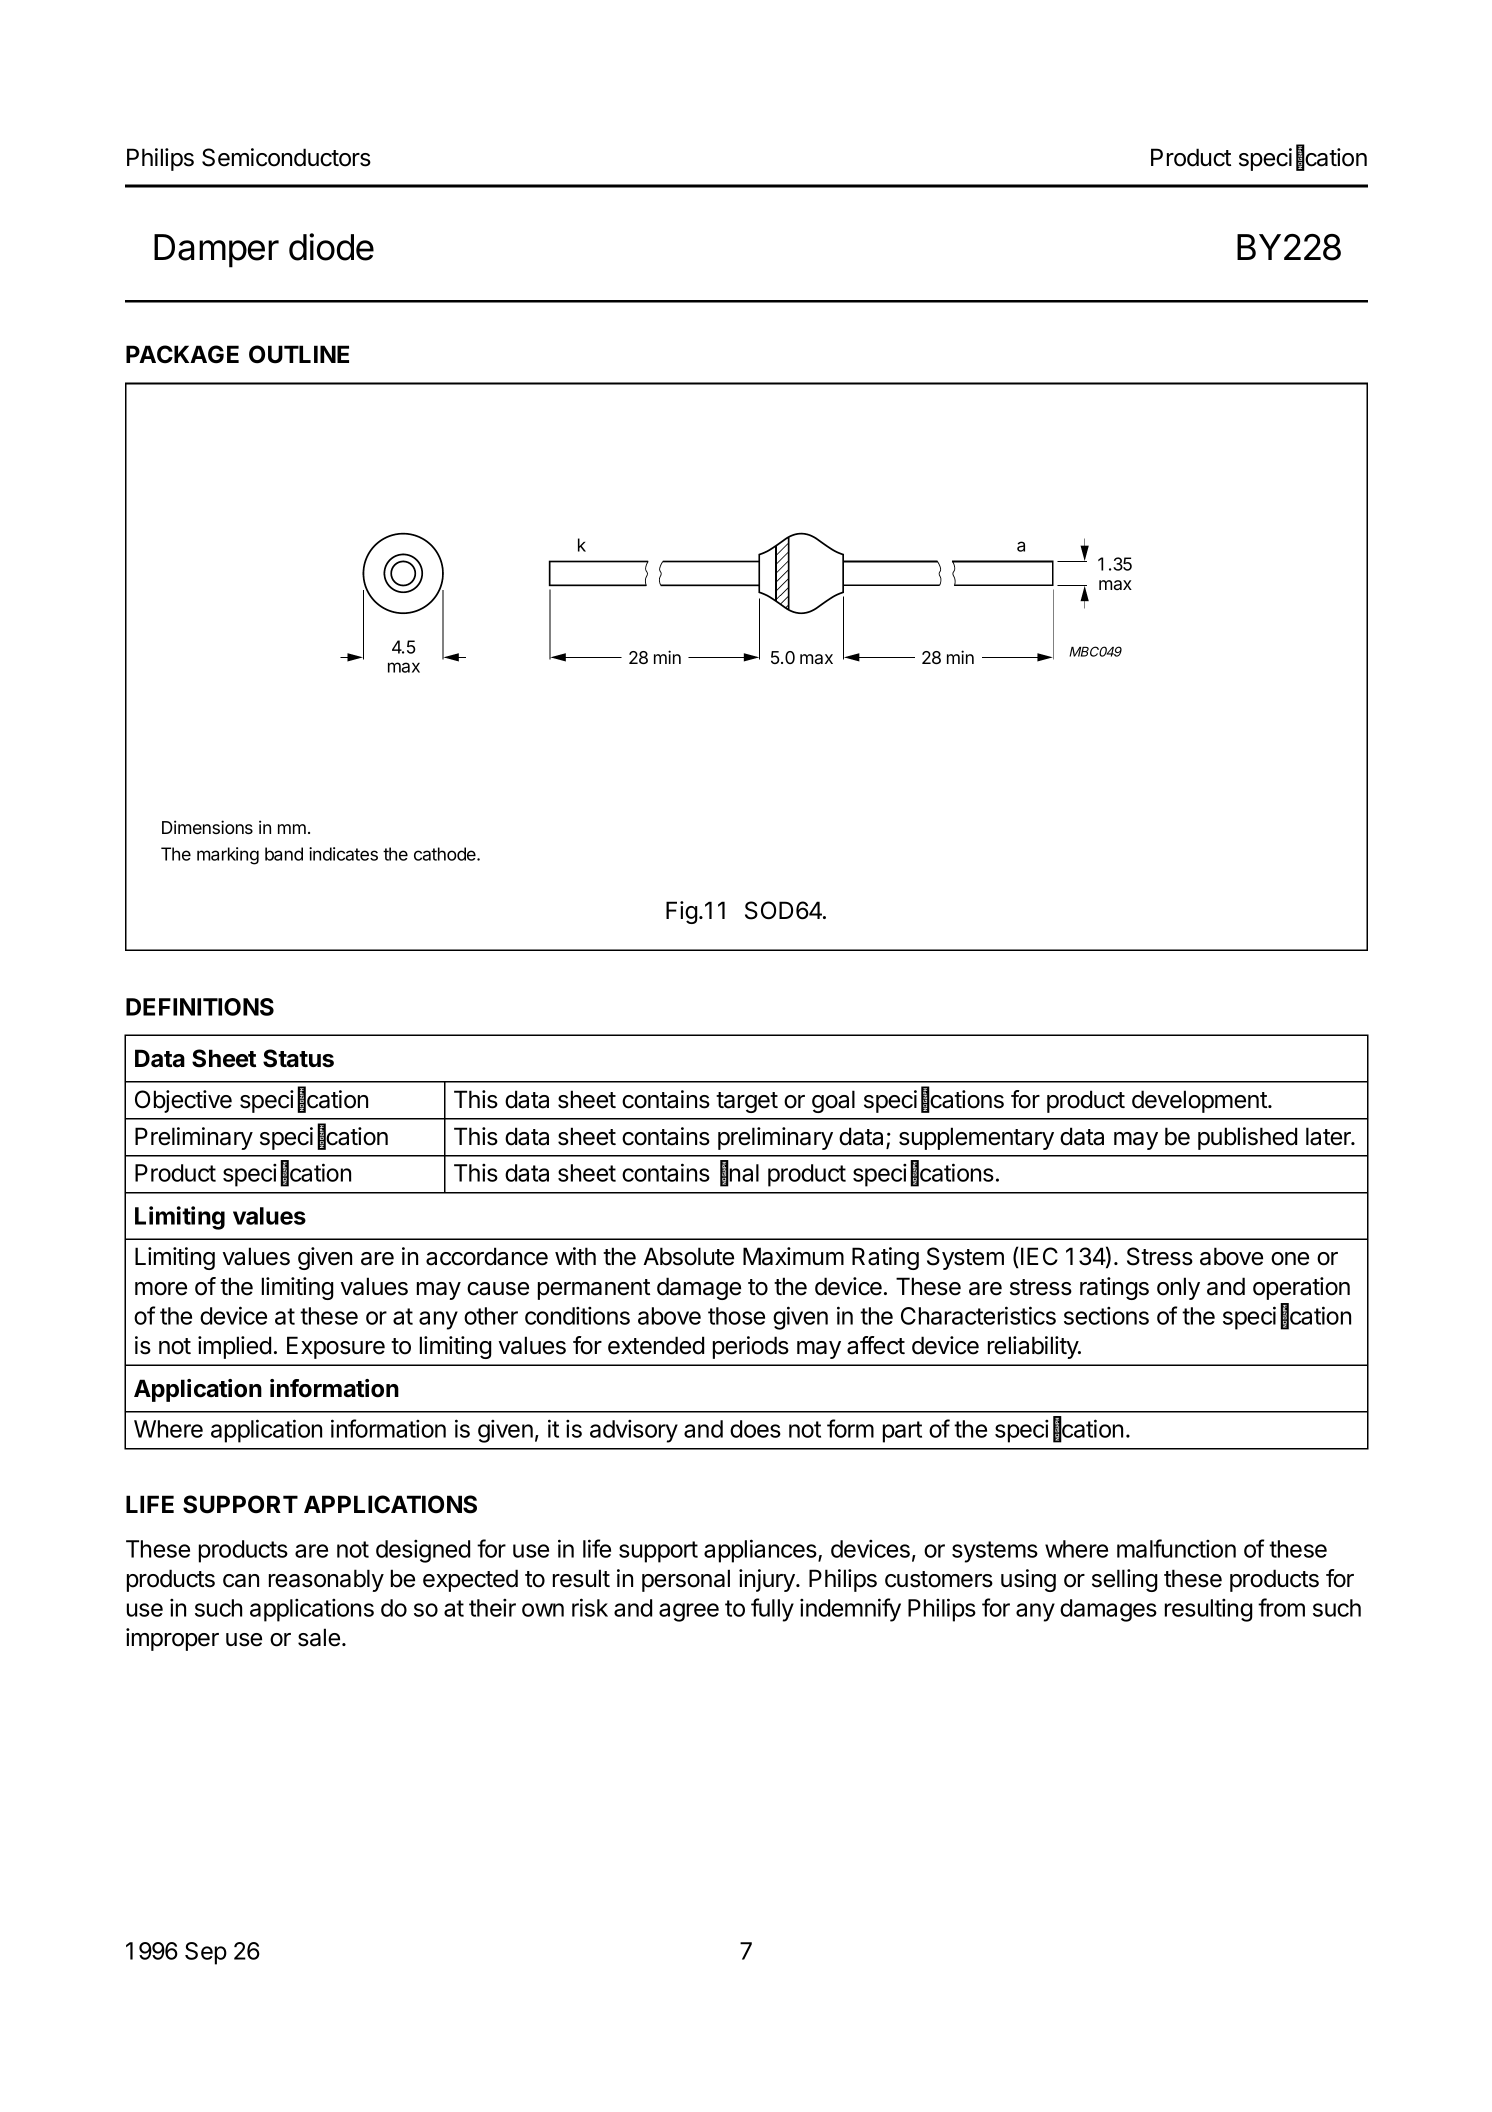 This page has height=2112, width=1492. I want to click on reasonably, so click(326, 1580).
